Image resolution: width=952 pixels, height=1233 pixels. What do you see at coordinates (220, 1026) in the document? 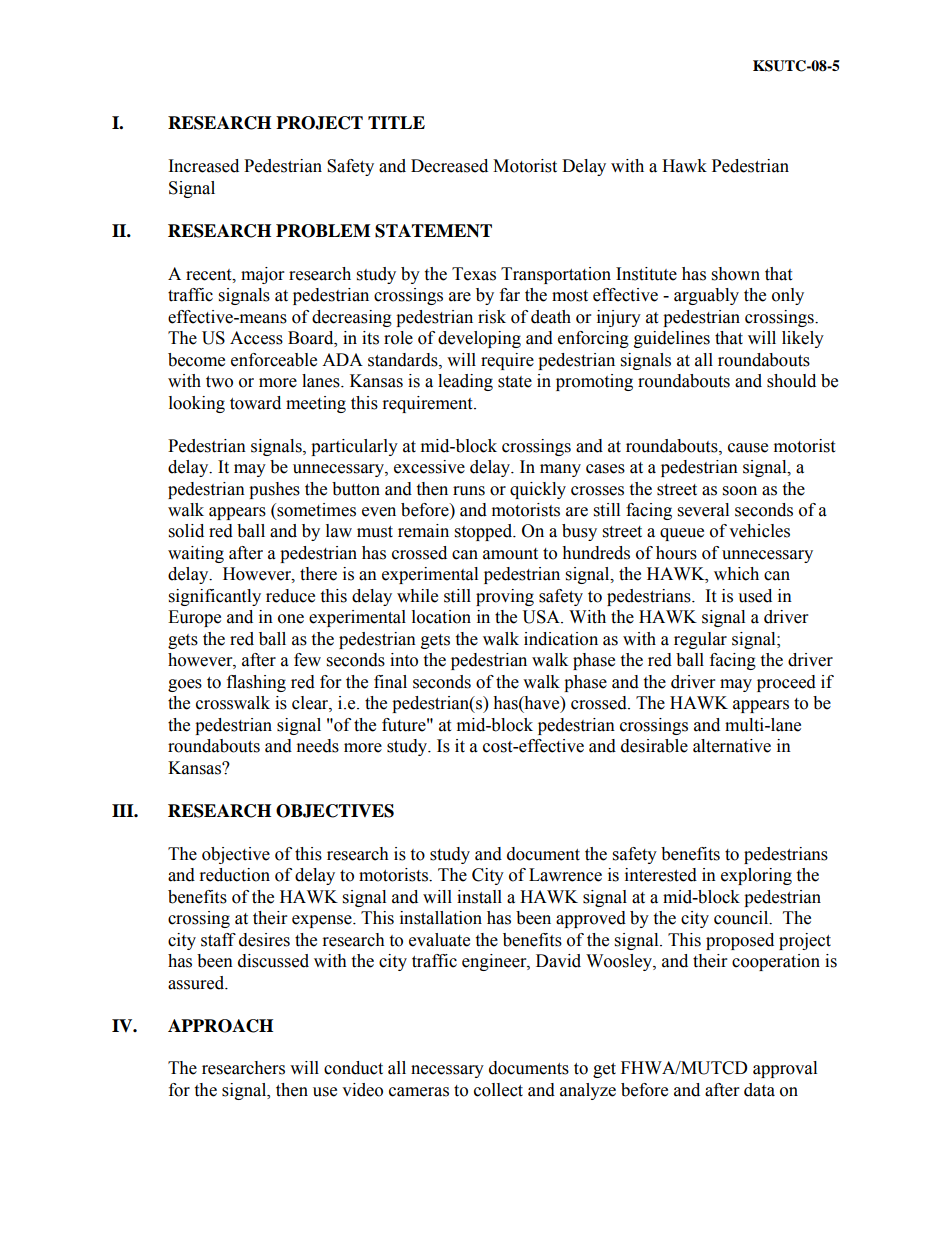
I see `APPROACH` at bounding box center [220, 1026].
